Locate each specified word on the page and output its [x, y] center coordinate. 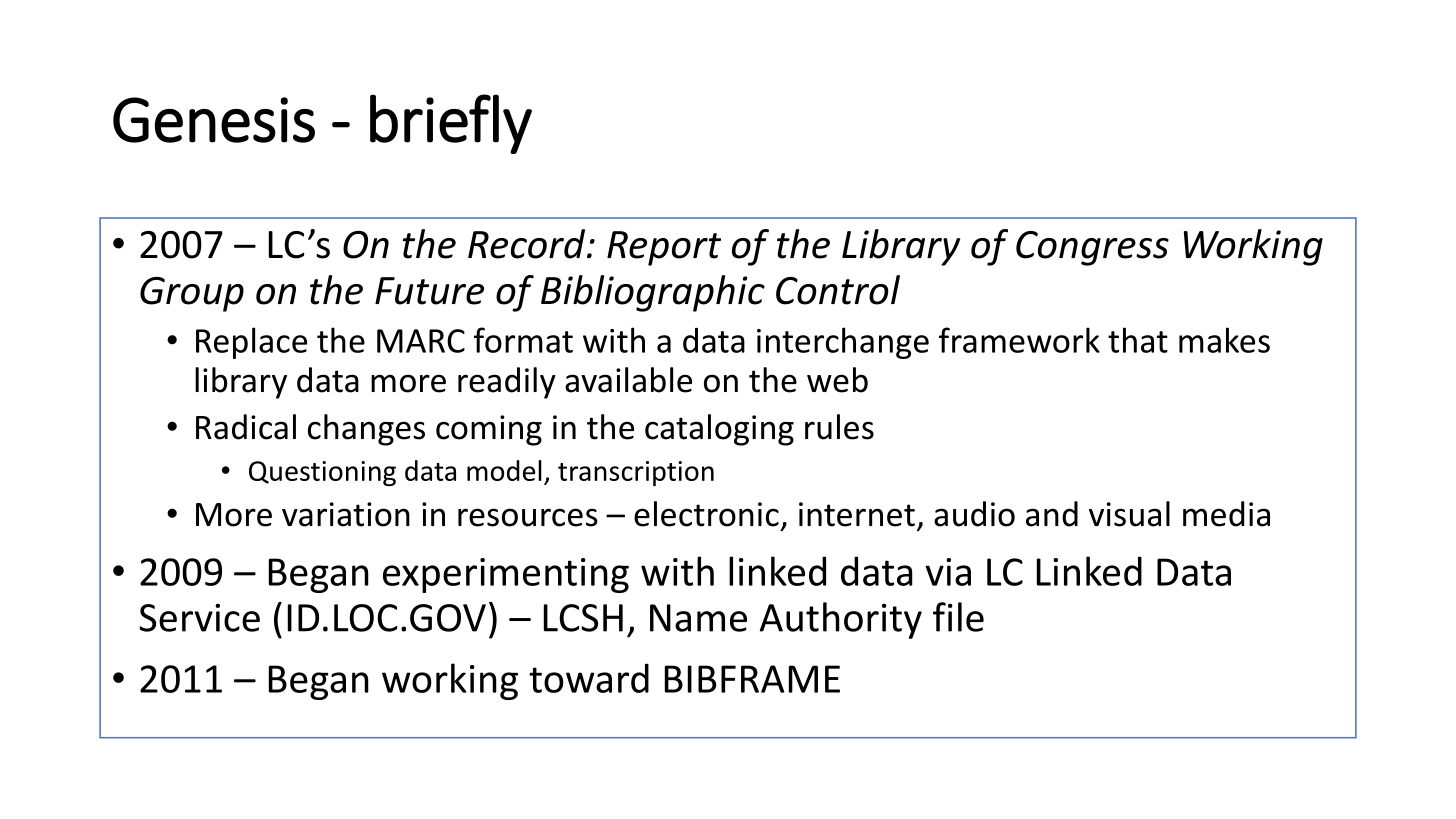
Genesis [214, 120]
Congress [1092, 248]
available [628, 380]
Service [199, 618]
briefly [451, 124]
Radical [246, 427]
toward [589, 678]
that [1138, 340]
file [958, 617]
